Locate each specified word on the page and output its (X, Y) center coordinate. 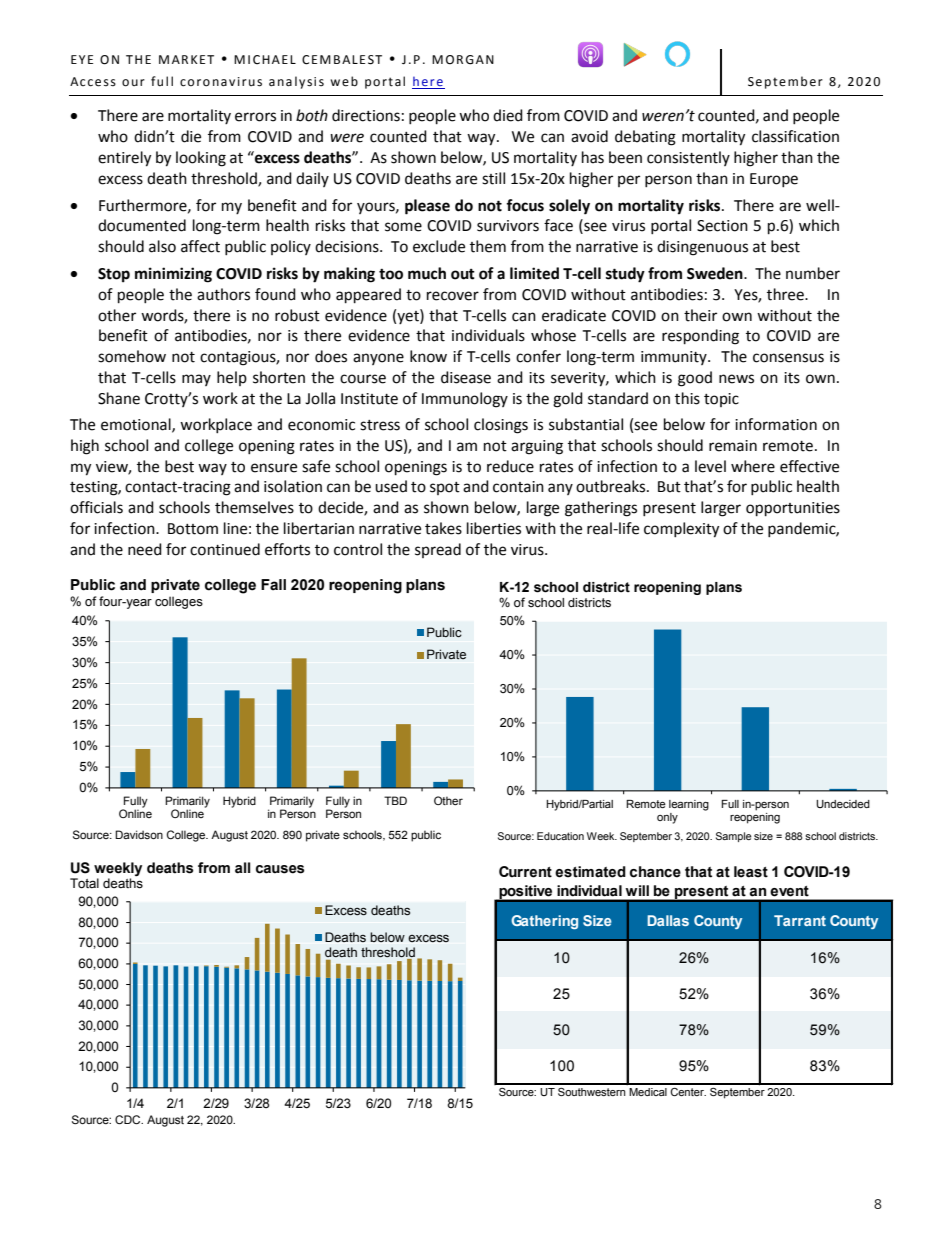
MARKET (186, 59)
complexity (681, 530)
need (145, 549)
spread (438, 550)
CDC (129, 1119)
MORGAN (463, 60)
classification (795, 136)
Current (525, 872)
